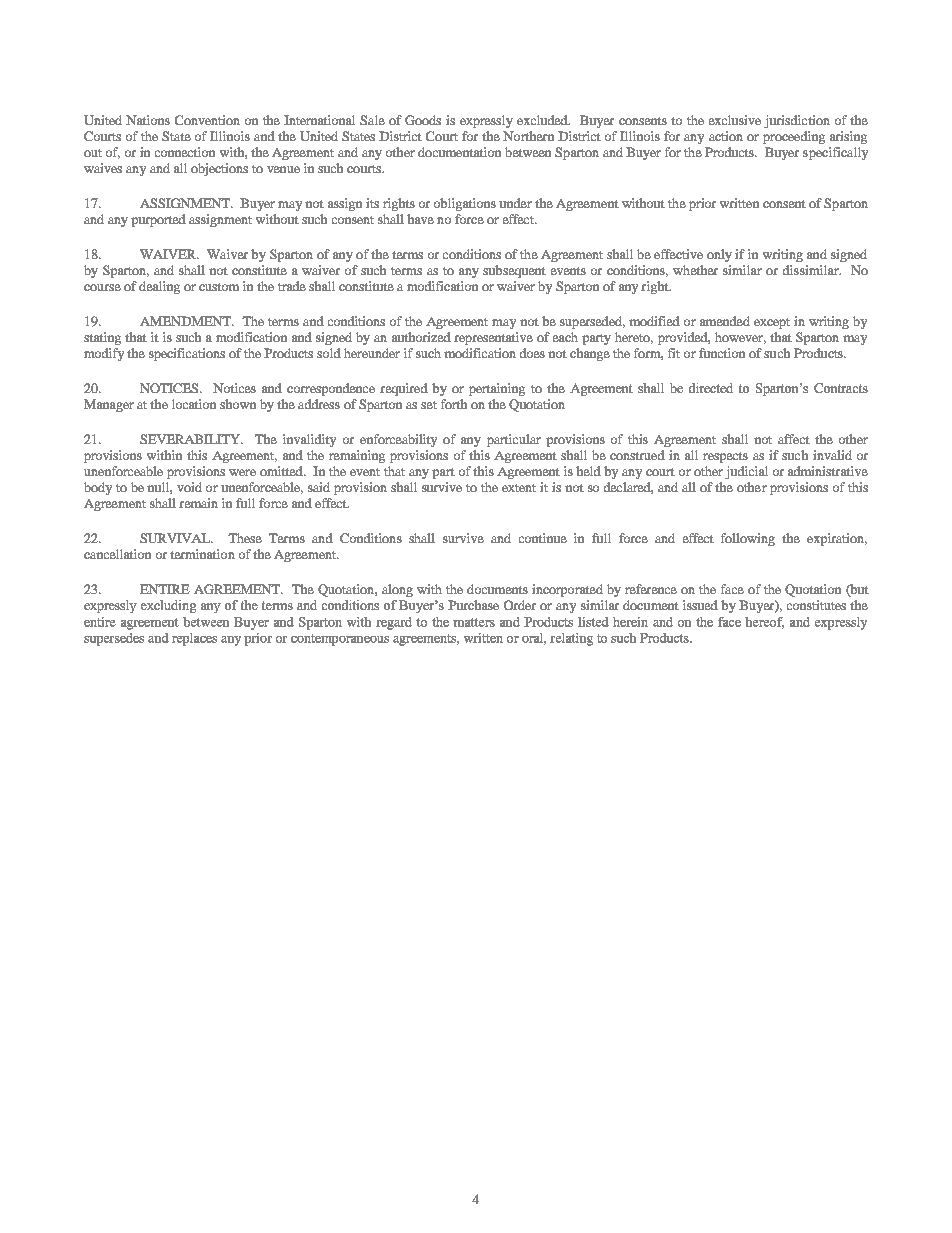 The width and height of the screenshot is (952, 1233). Describe the element at coordinates (519, 488) in the screenshot. I see `extent` at that location.
